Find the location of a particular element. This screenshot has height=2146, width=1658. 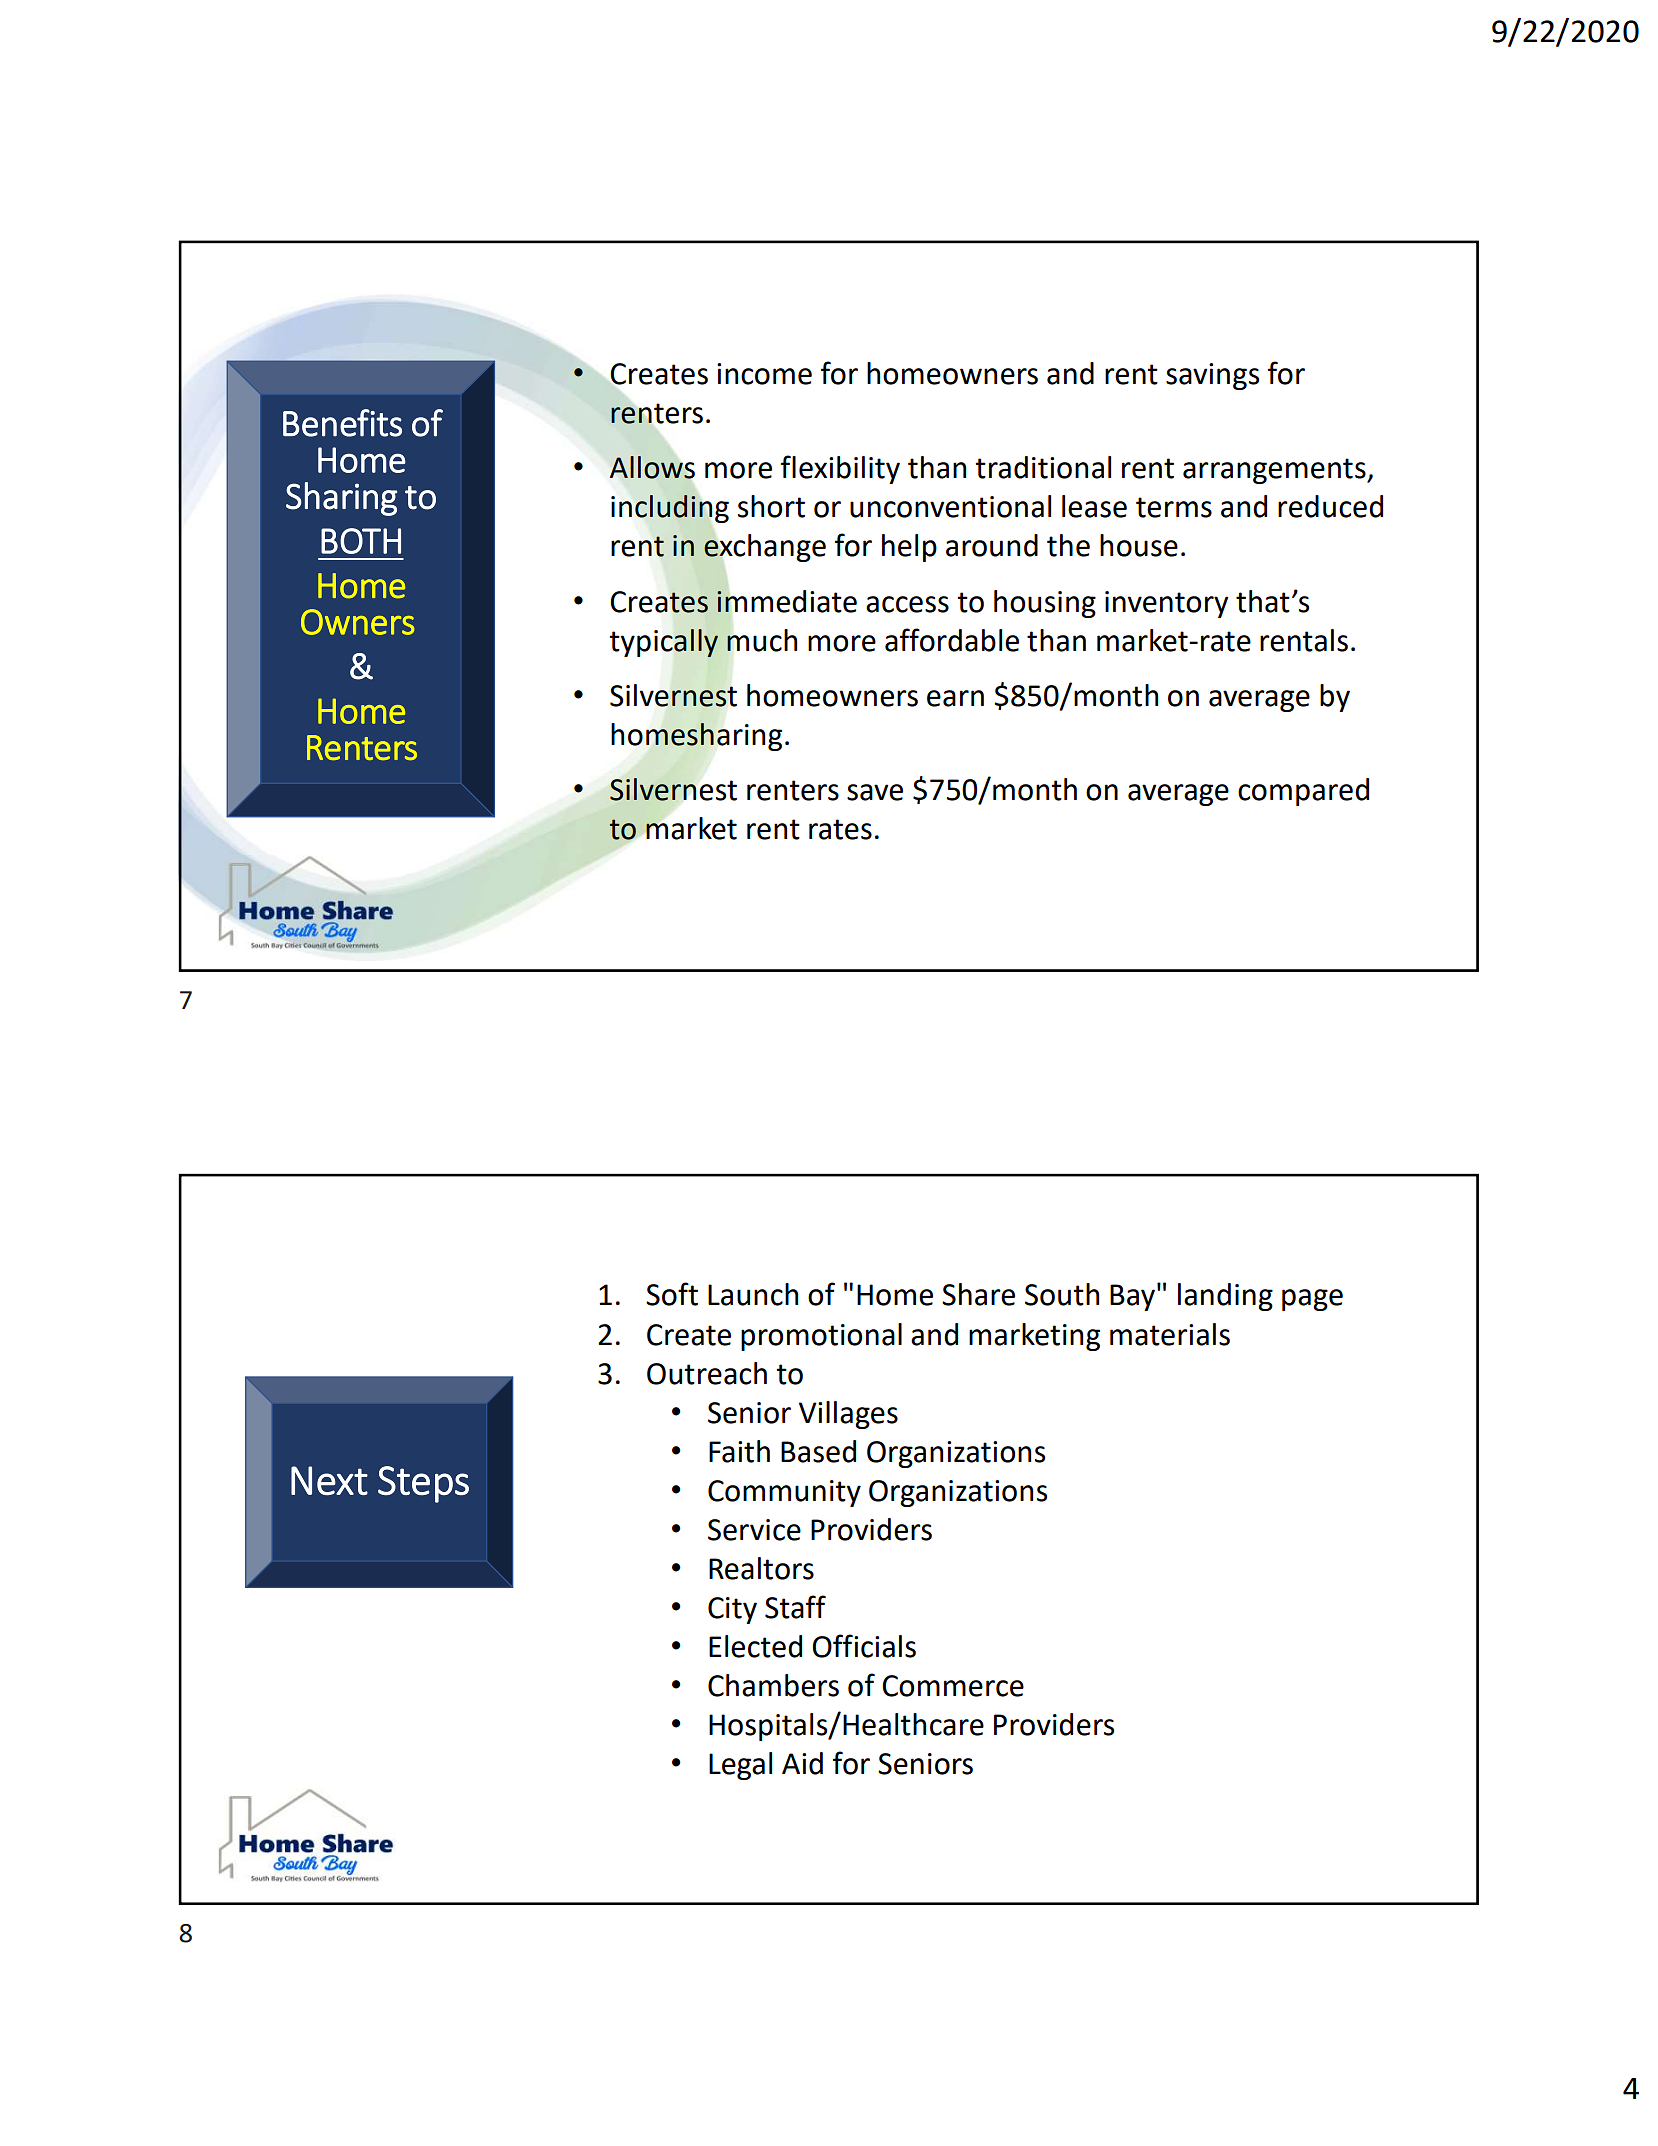

Soft is located at coordinates (672, 1294).
